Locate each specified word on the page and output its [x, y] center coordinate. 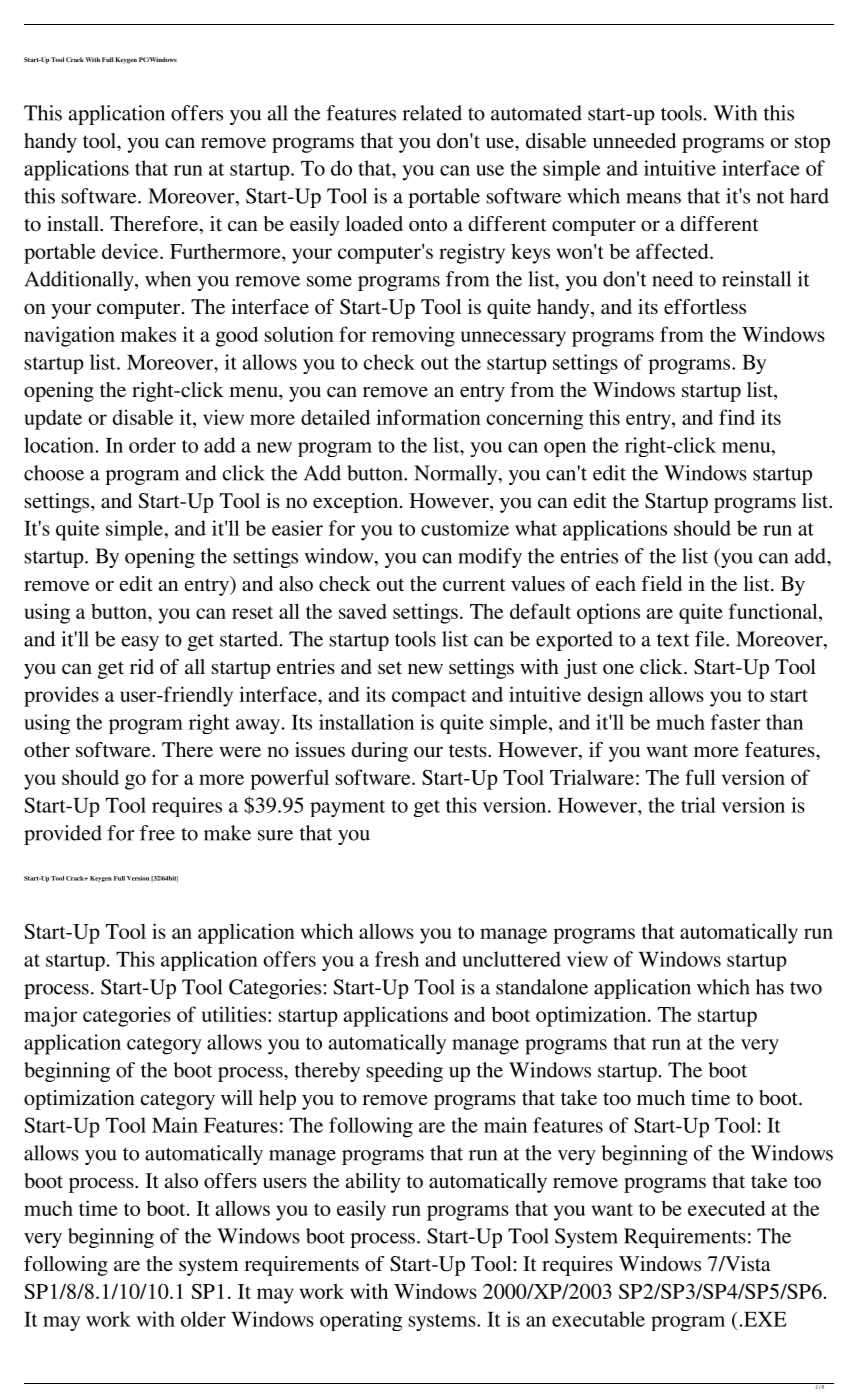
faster [736, 722]
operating [361, 1321]
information [428, 417]
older [203, 1319]
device [131, 251]
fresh [397, 959]
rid [142, 666]
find [737, 417]
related [432, 113]
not [770, 197]
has [770, 987]
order [152, 445]
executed [727, 1208]
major [50, 1016]
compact [429, 698]
